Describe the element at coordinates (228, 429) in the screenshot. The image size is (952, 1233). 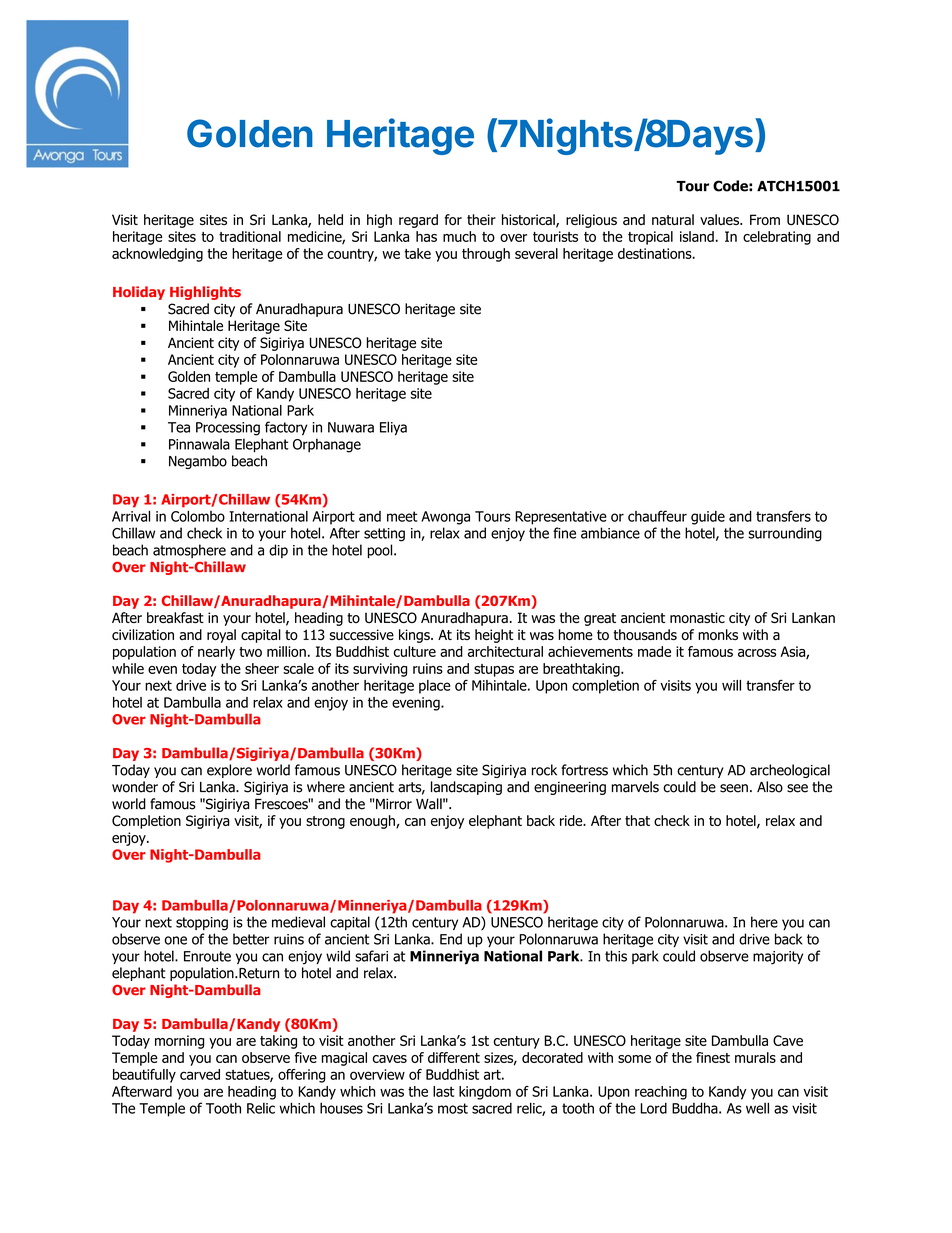
I see `Processing` at that location.
